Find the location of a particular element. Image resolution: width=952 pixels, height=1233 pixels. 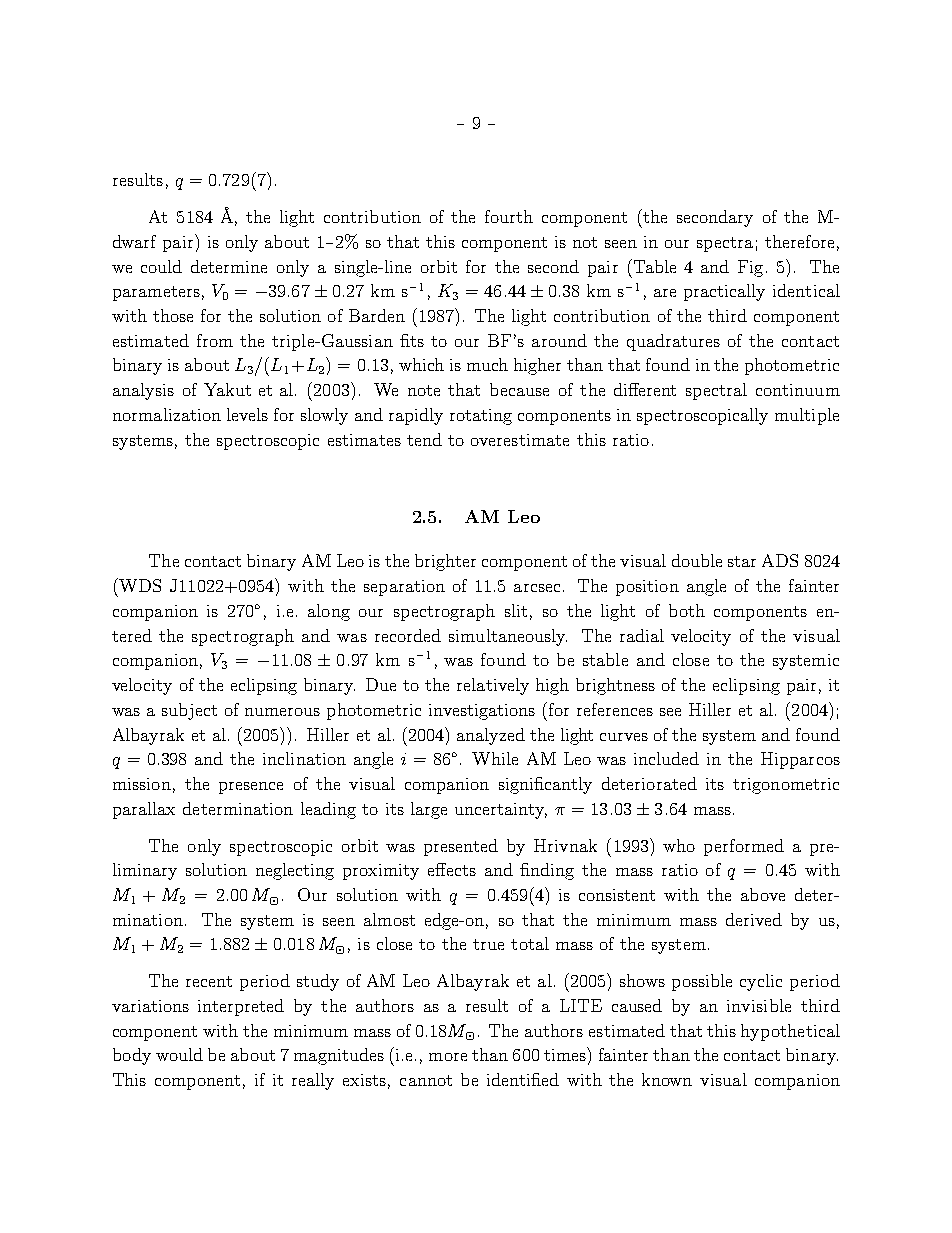

could is located at coordinates (161, 266).
